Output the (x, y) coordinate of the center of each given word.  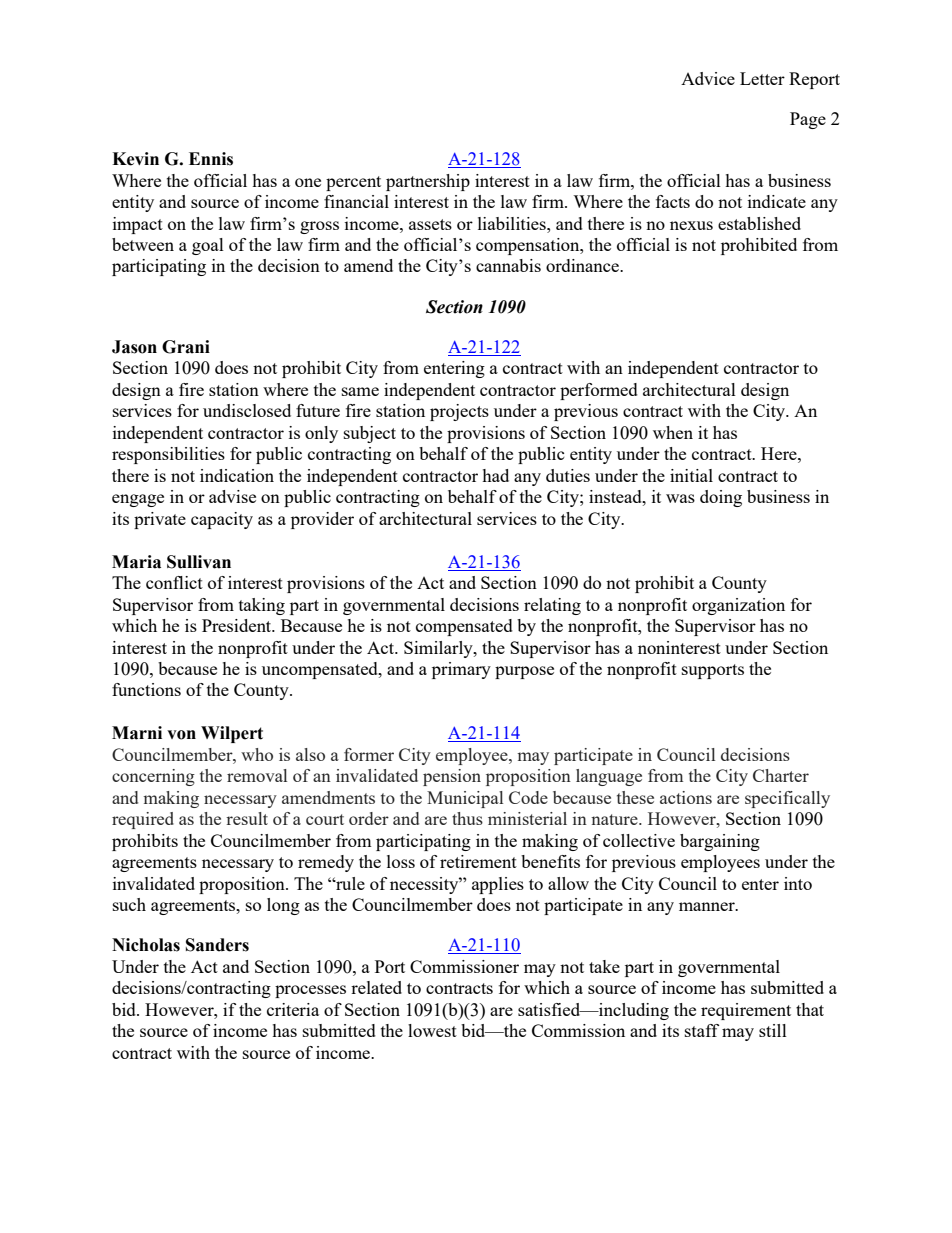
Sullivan (199, 562)
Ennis (211, 159)
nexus (691, 225)
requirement (746, 1011)
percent (353, 183)
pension (452, 777)
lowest (432, 1030)
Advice (708, 78)
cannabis (508, 265)
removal (257, 775)
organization (738, 606)
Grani (186, 347)
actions (686, 797)
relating (552, 606)
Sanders (217, 945)
